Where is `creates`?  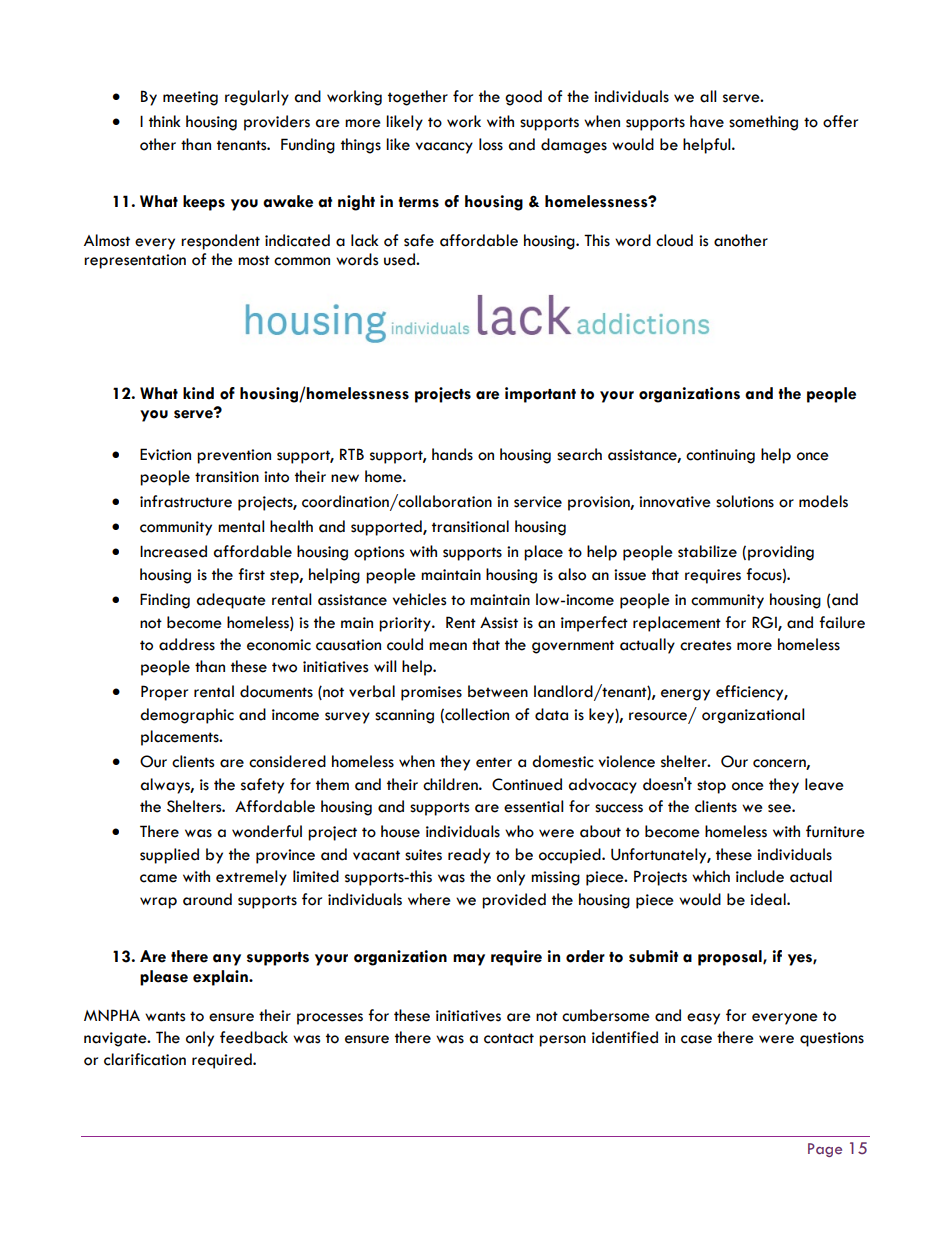
creates is located at coordinates (705, 645).
